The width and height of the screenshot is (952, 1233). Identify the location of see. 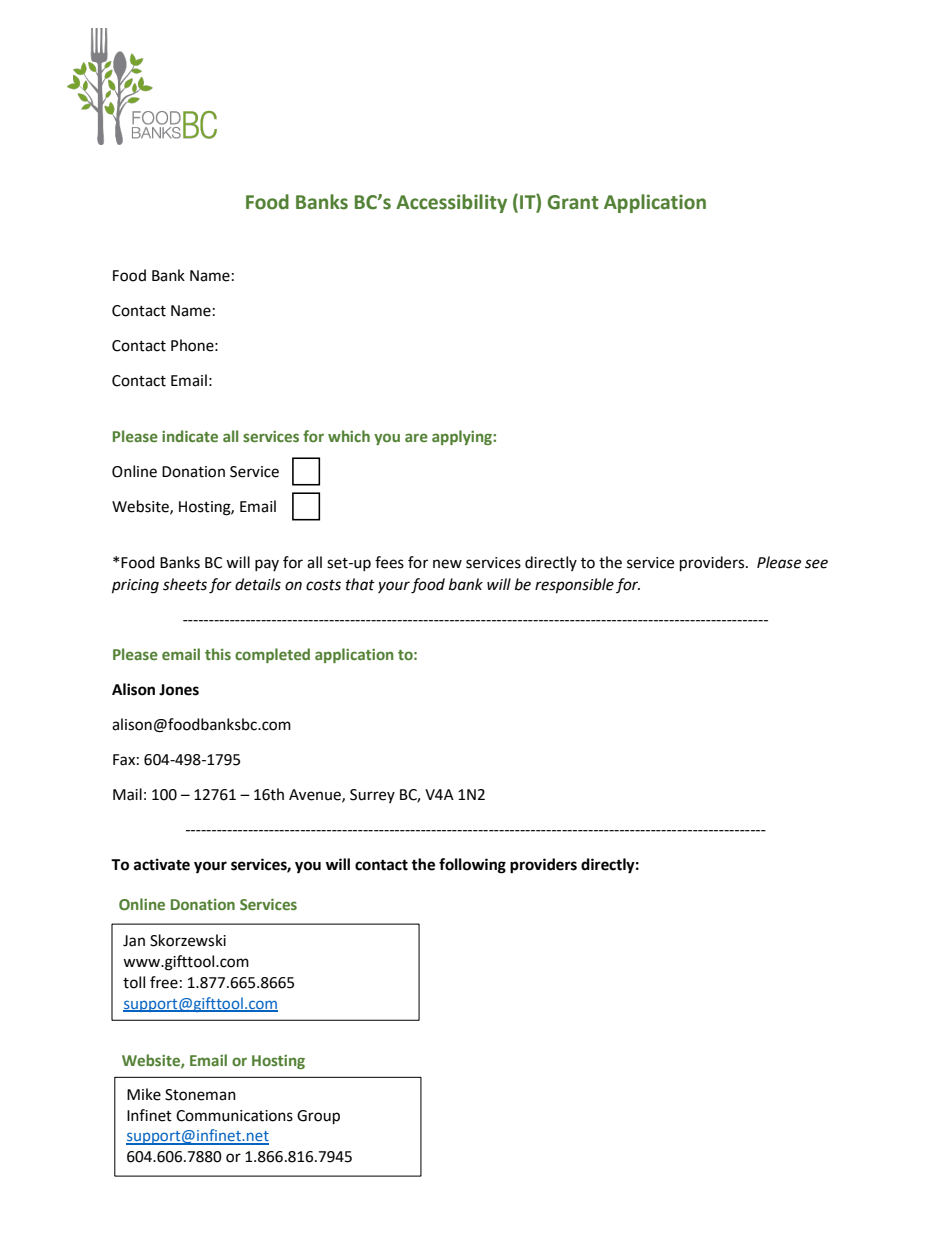
(816, 564).
